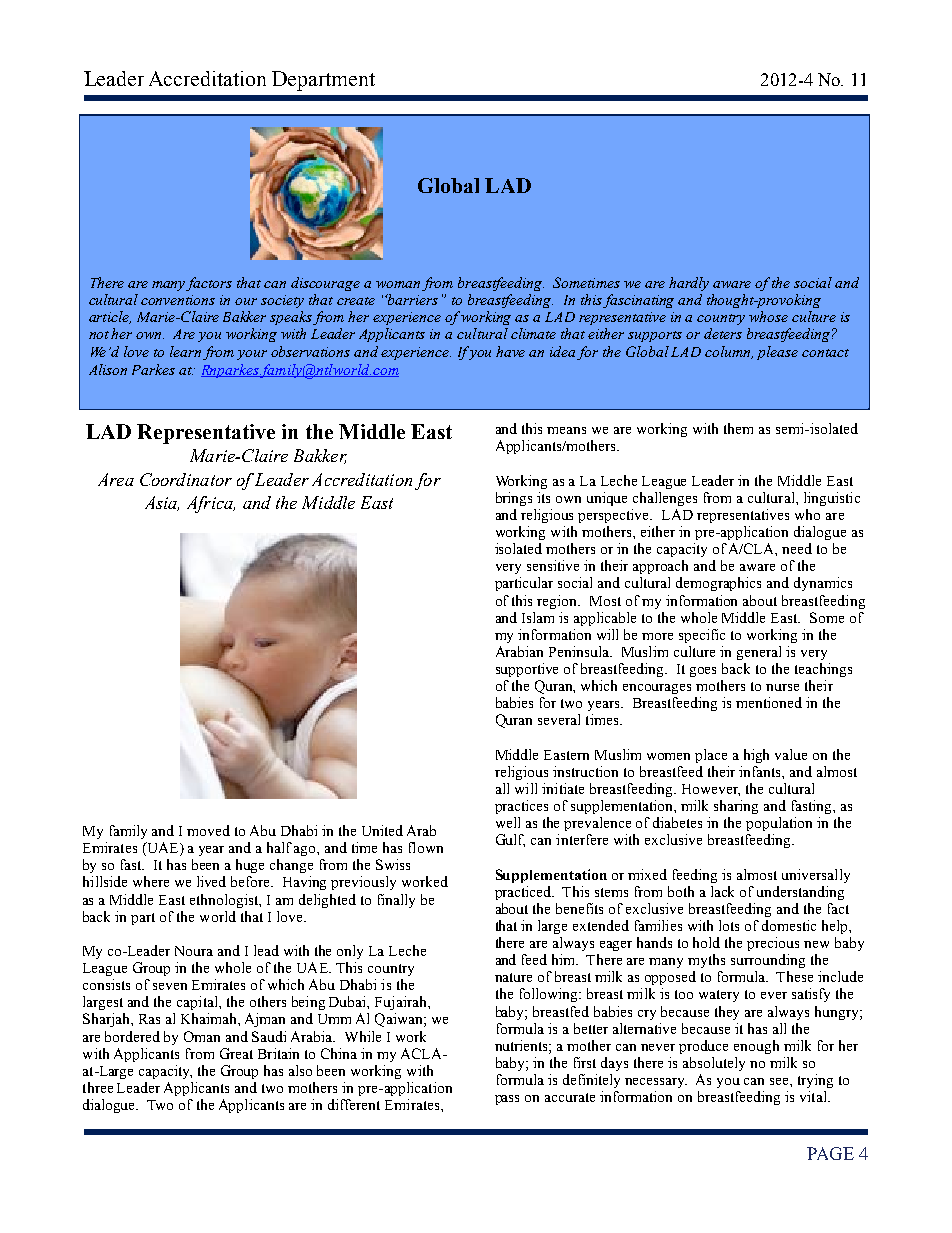 This page has height=1233, width=952. I want to click on barriers, so click(411, 299).
